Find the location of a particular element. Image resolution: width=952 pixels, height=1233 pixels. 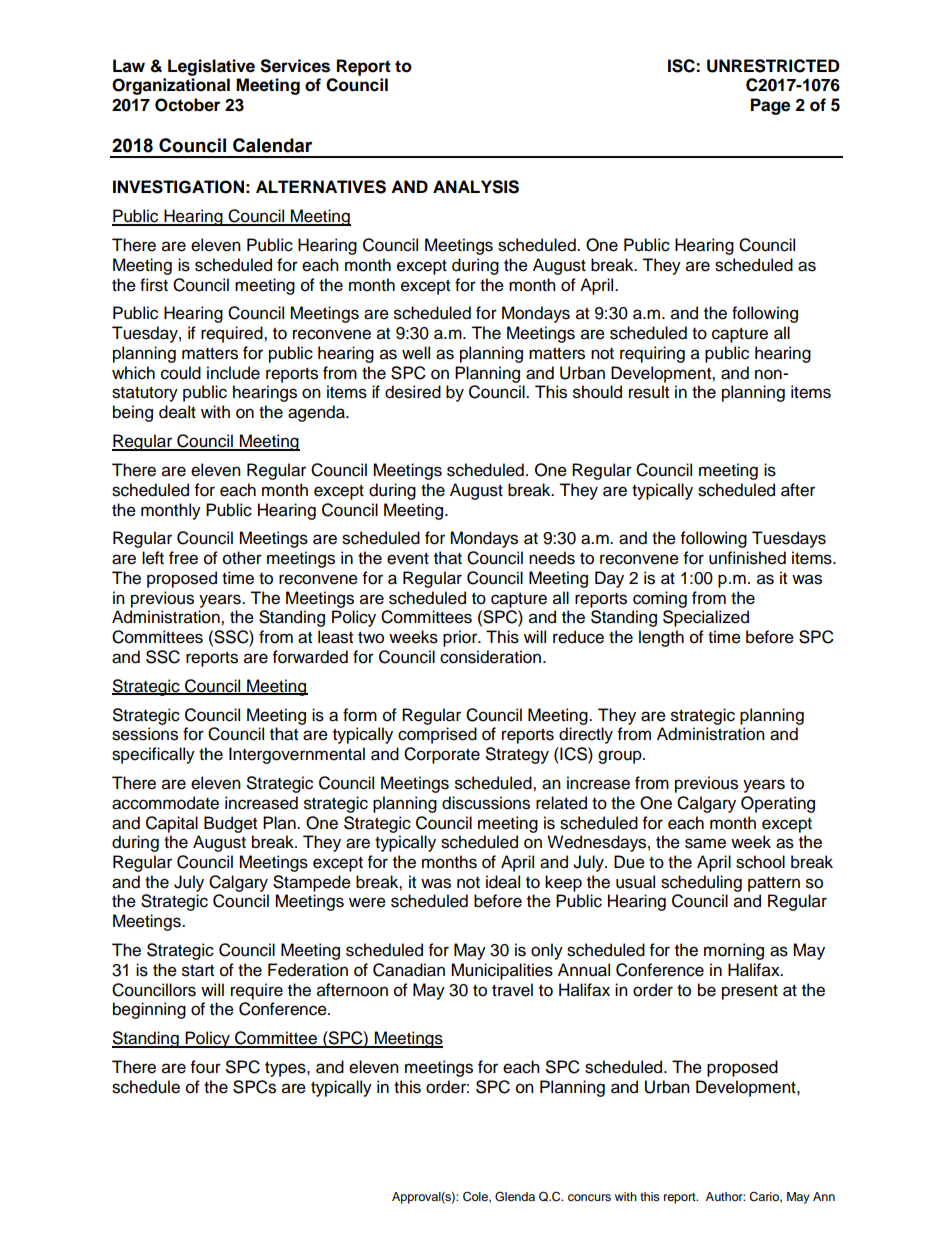

result is located at coordinates (649, 392).
